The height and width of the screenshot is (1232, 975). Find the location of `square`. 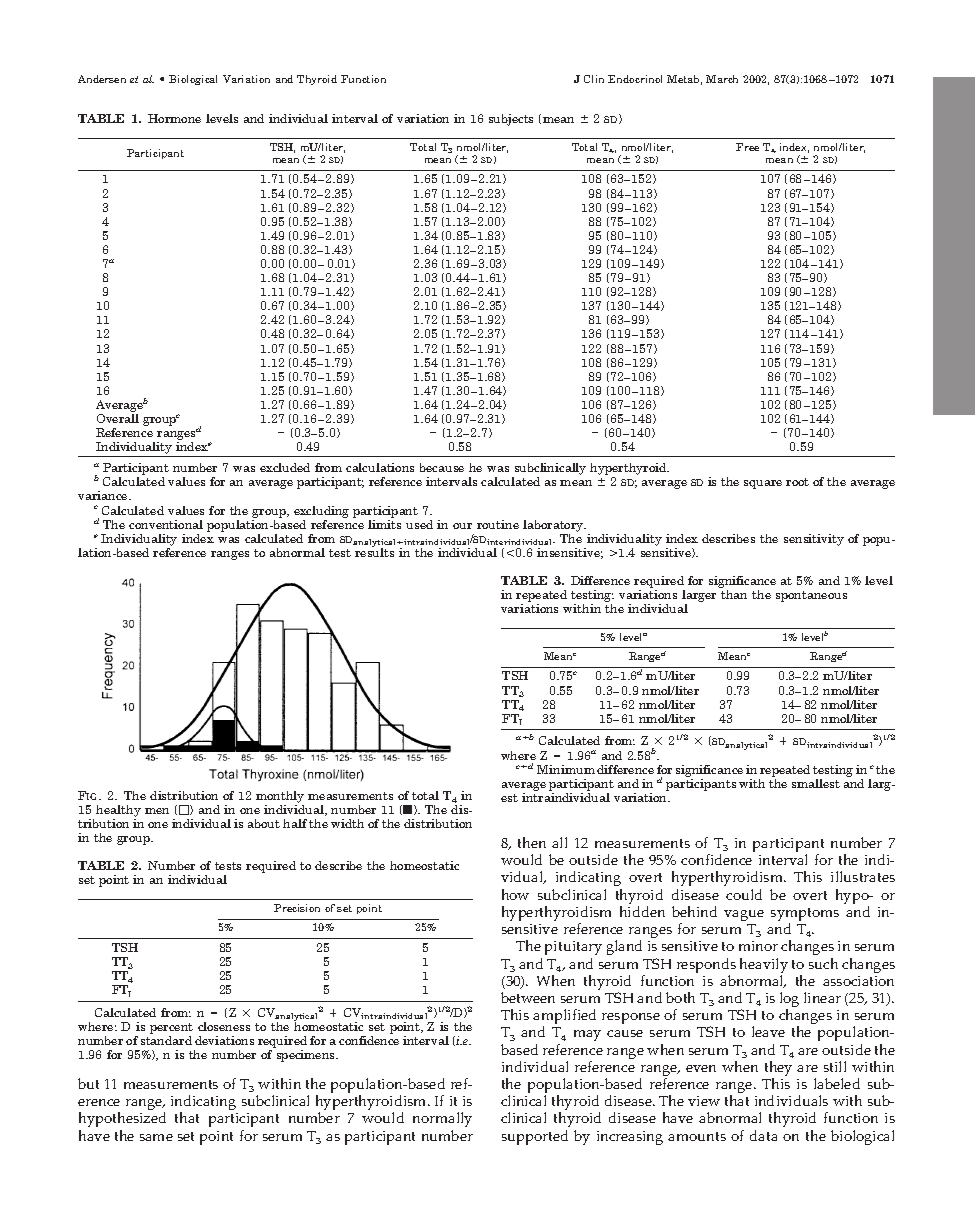

square is located at coordinates (763, 484).
